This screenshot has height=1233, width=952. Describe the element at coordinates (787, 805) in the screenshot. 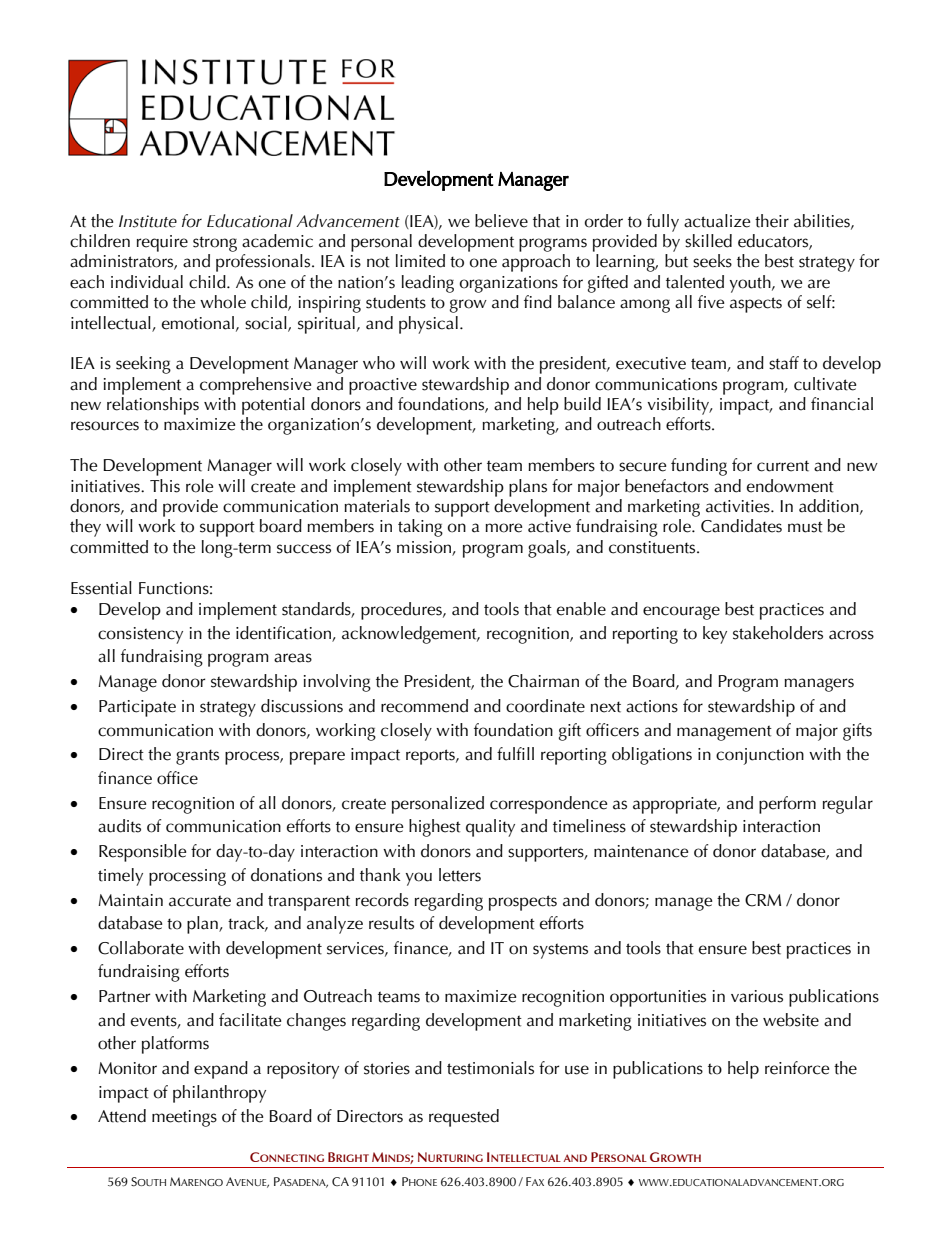

I see `perform` at that location.
